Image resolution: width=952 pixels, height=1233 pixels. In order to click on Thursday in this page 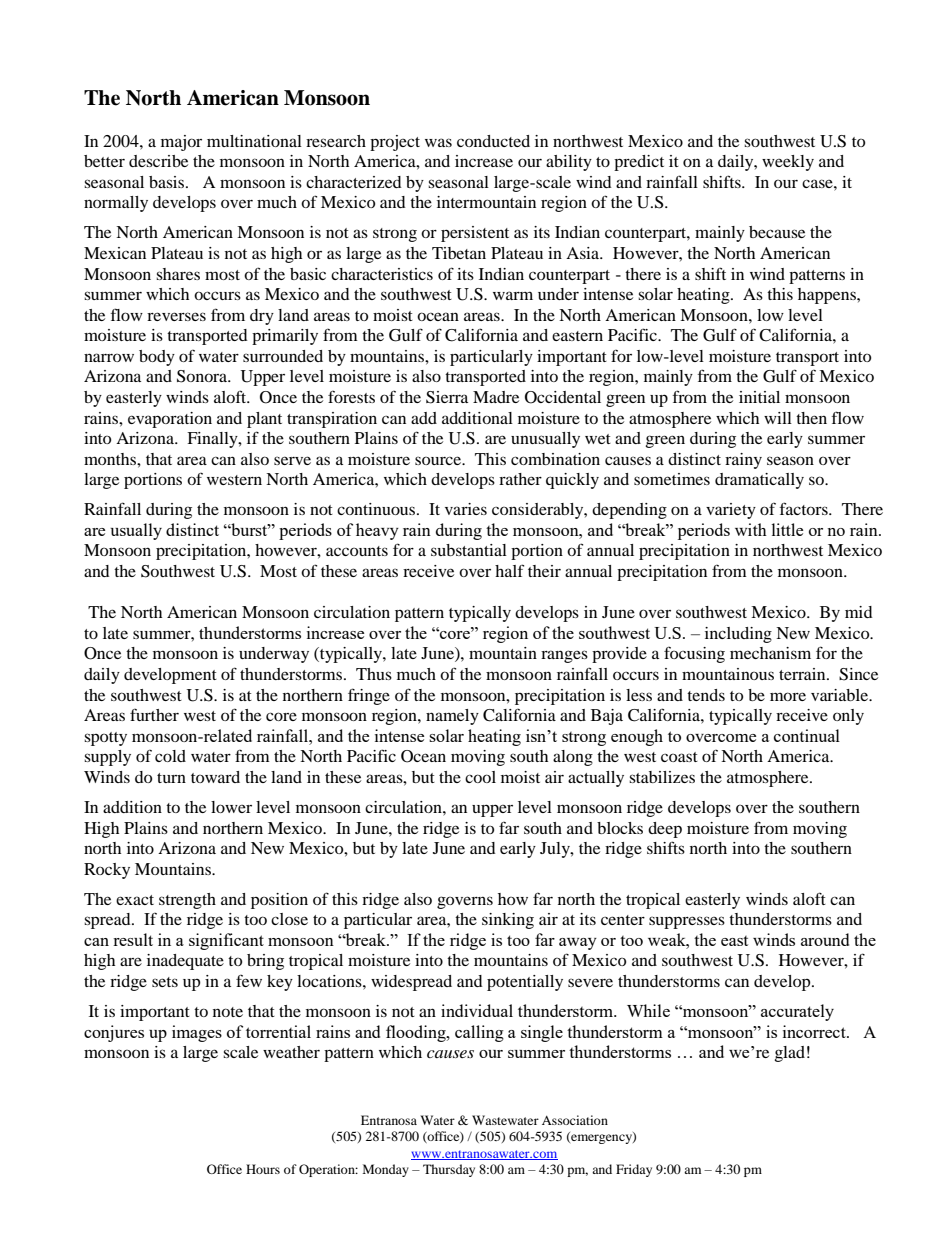, I will do `click(449, 1170)`.
